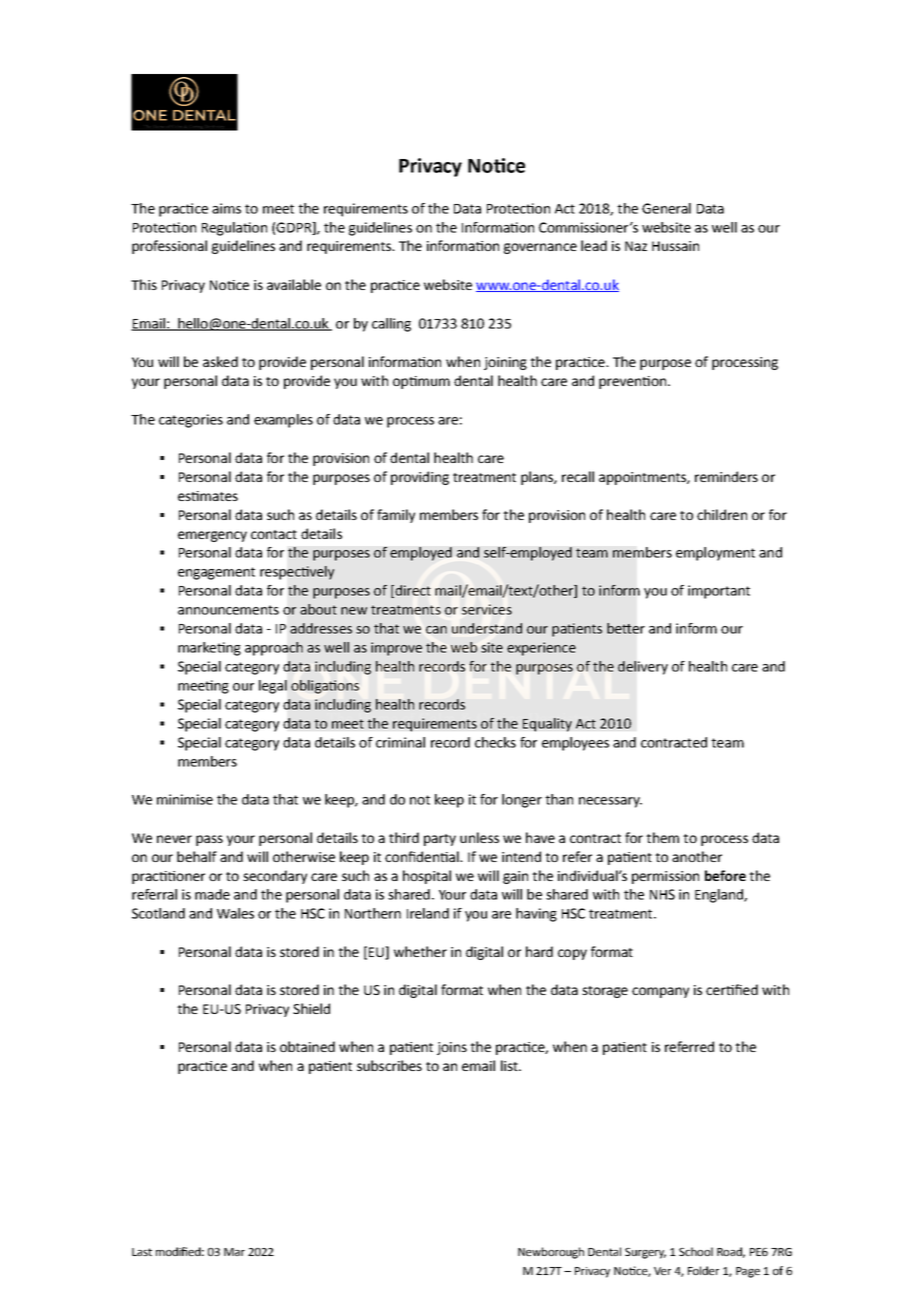 Image resolution: width=924 pixels, height=1308 pixels. What do you see at coordinates (645, 1253) in the document?
I see `Surgery` at bounding box center [645, 1253].
